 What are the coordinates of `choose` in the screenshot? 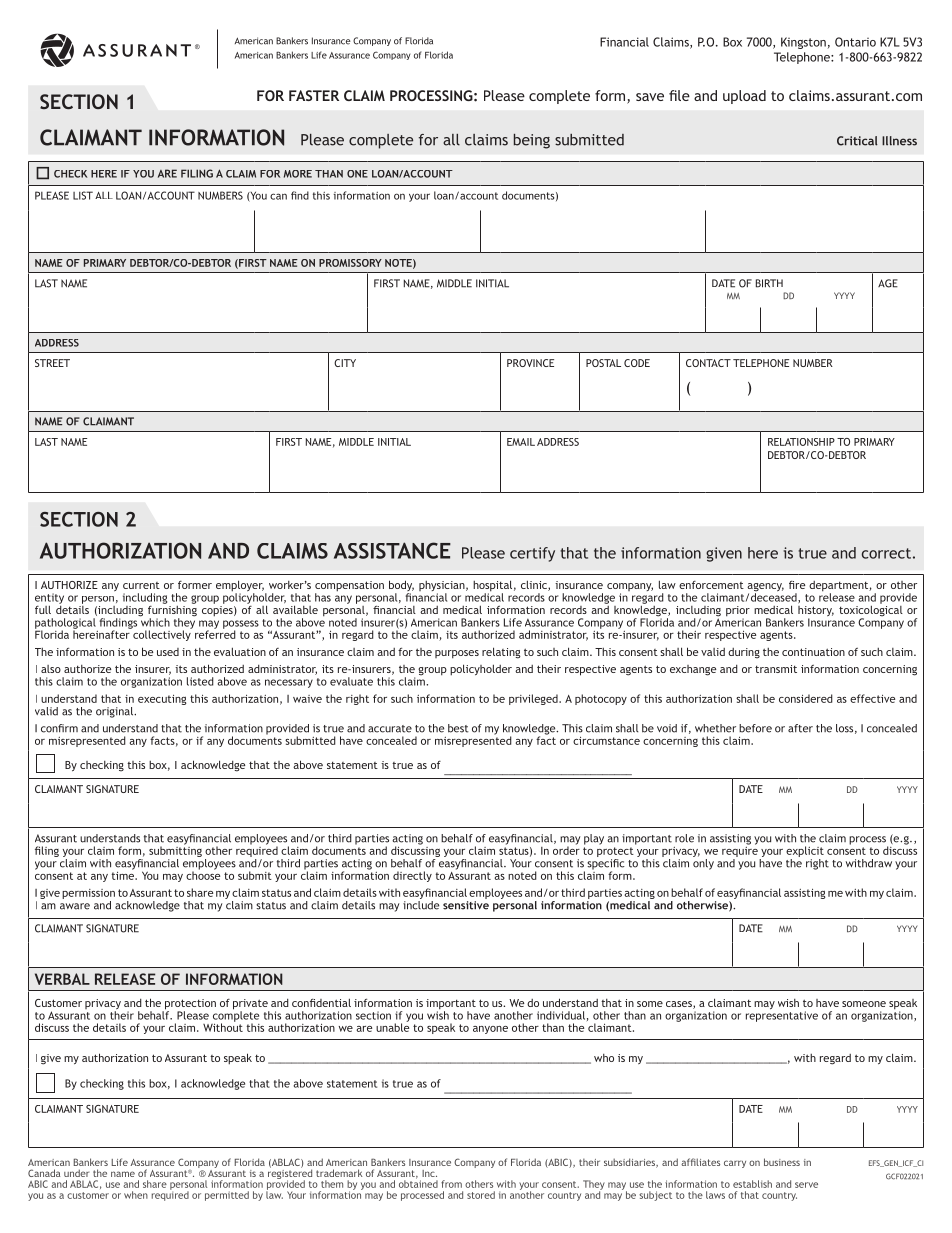 It's located at (203, 874).
